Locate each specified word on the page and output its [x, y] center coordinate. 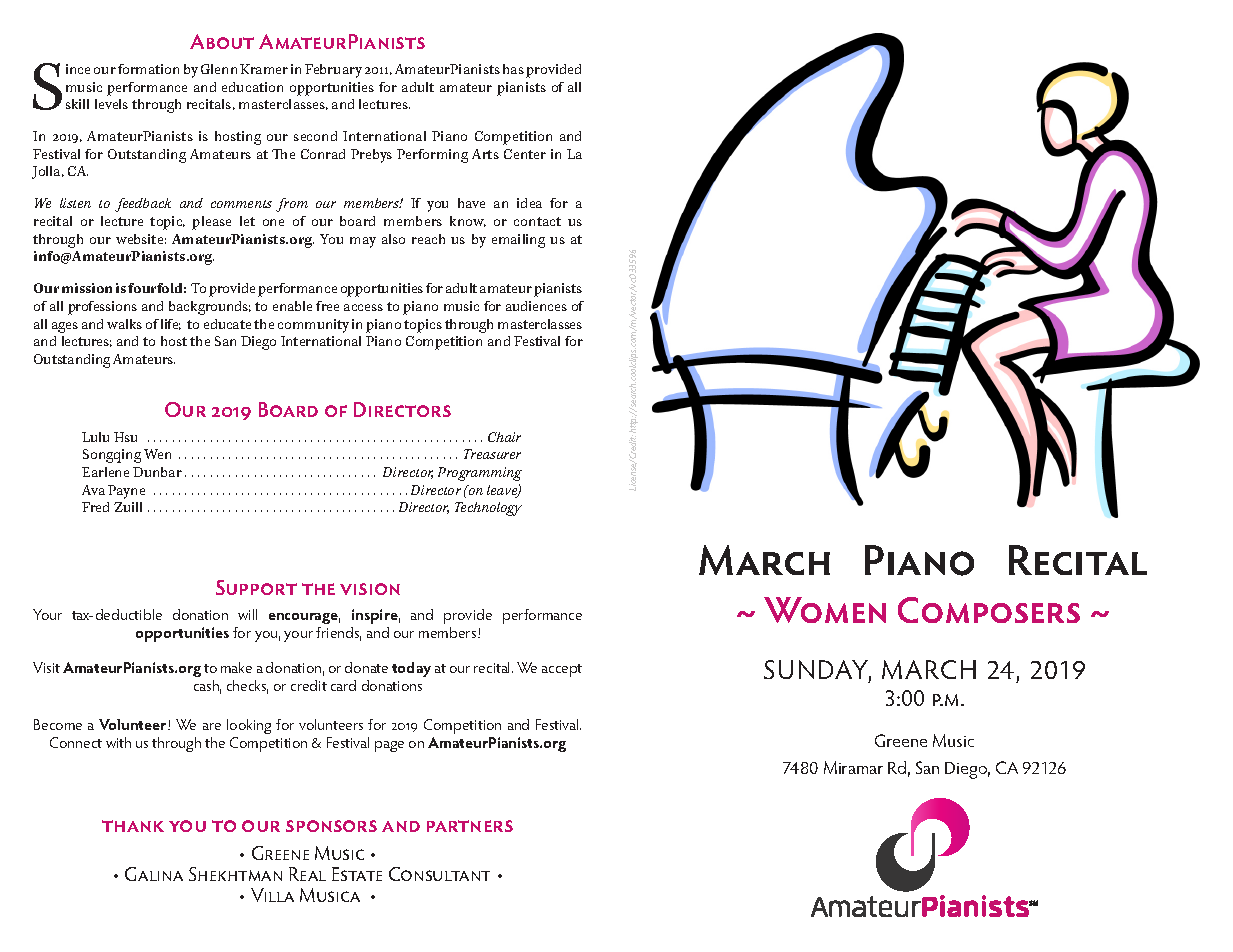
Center [525, 154]
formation [148, 69]
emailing [518, 241]
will [247, 614]
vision [370, 589]
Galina [154, 874]
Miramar [853, 767]
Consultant [439, 874]
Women [825, 610]
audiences [536, 306]
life [171, 324]
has [513, 69]
